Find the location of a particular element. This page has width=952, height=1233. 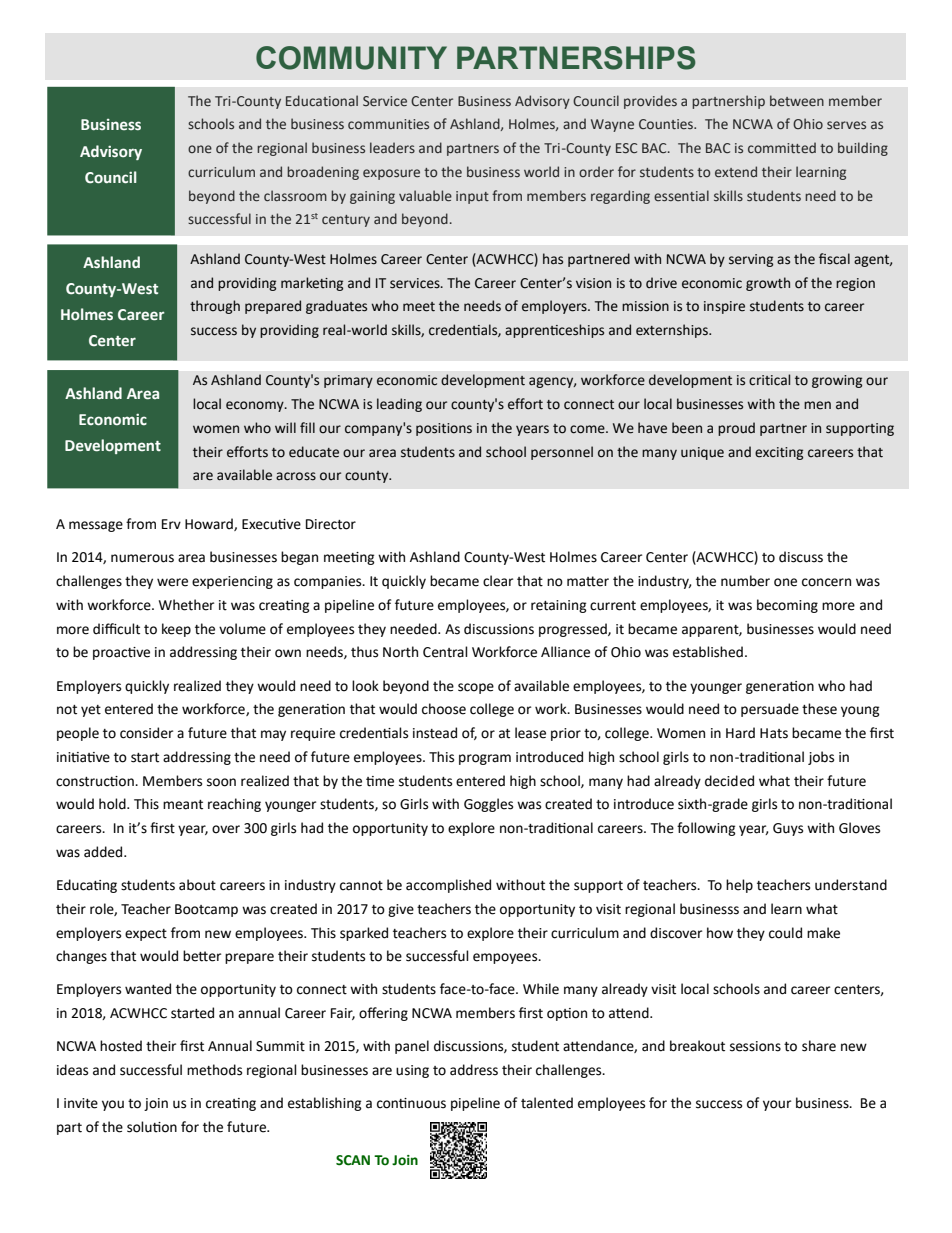

communities is located at coordinates (388, 124).
